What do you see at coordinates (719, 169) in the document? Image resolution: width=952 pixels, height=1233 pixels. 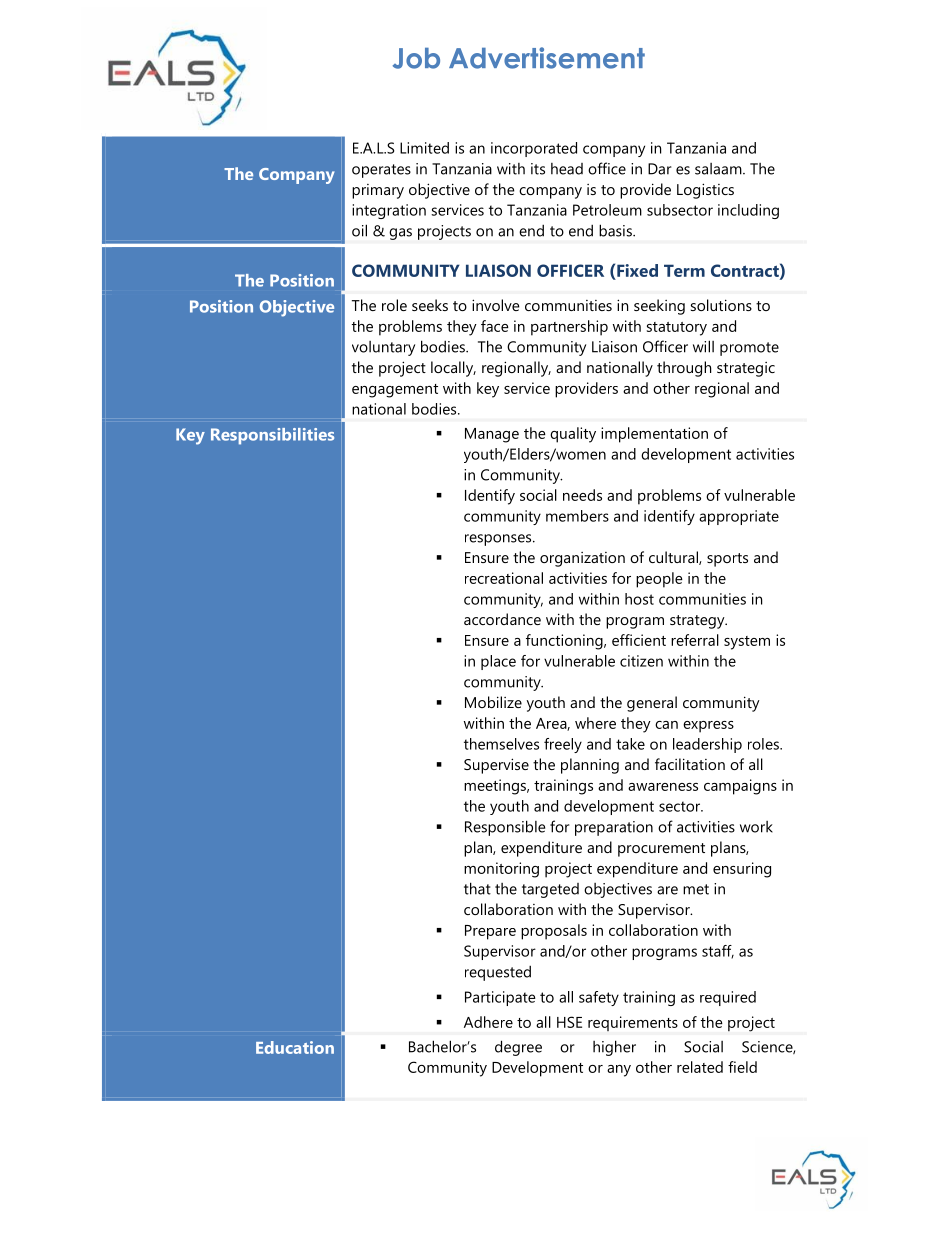 I see `salaam` at bounding box center [719, 169].
